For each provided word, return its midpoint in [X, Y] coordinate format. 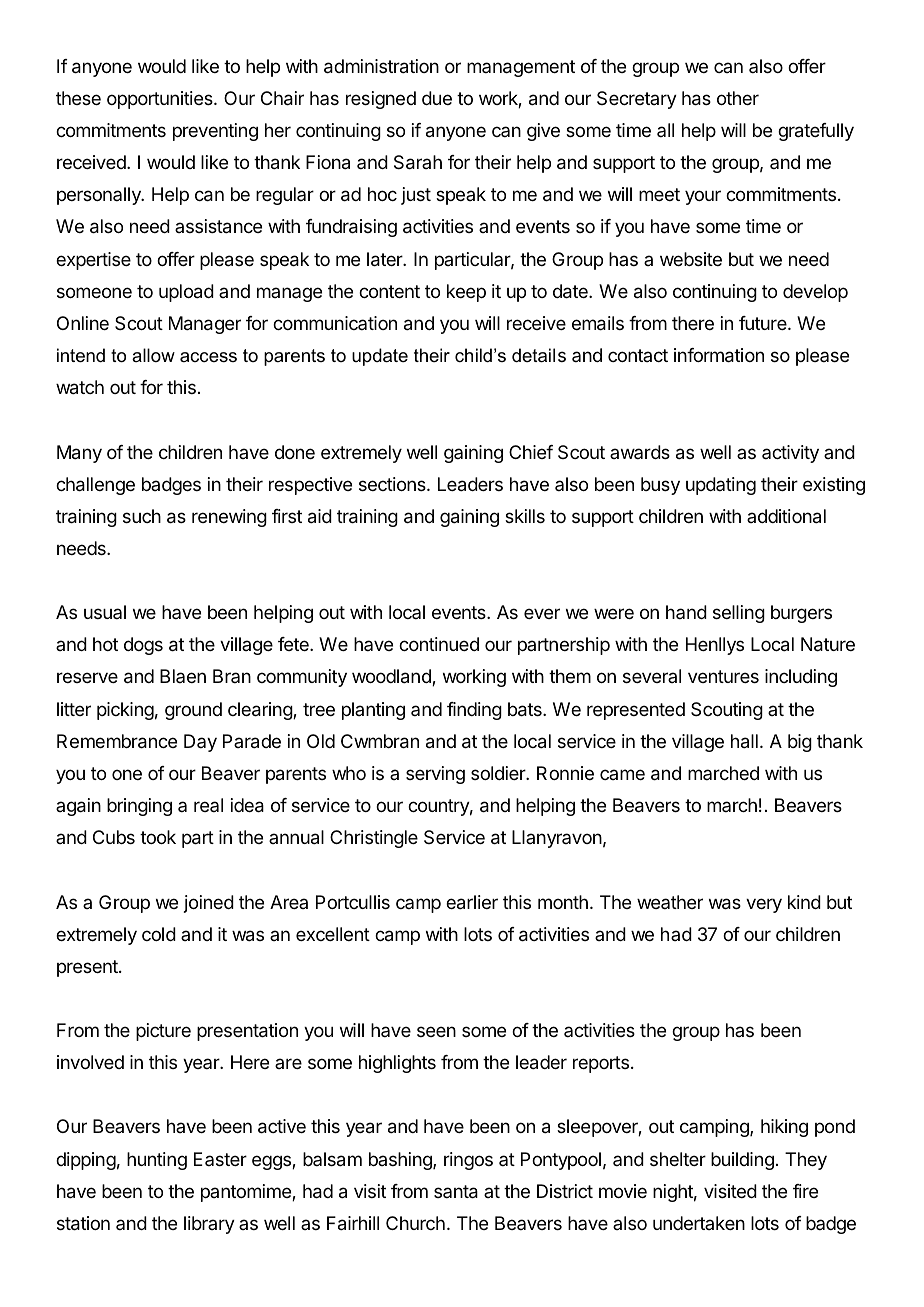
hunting [157, 1161]
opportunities [161, 100]
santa [456, 1192]
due [437, 98]
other [738, 98]
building [742, 1161]
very [764, 905]
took [158, 837]
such [142, 516]
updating [721, 486]
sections [393, 484]
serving [435, 775]
